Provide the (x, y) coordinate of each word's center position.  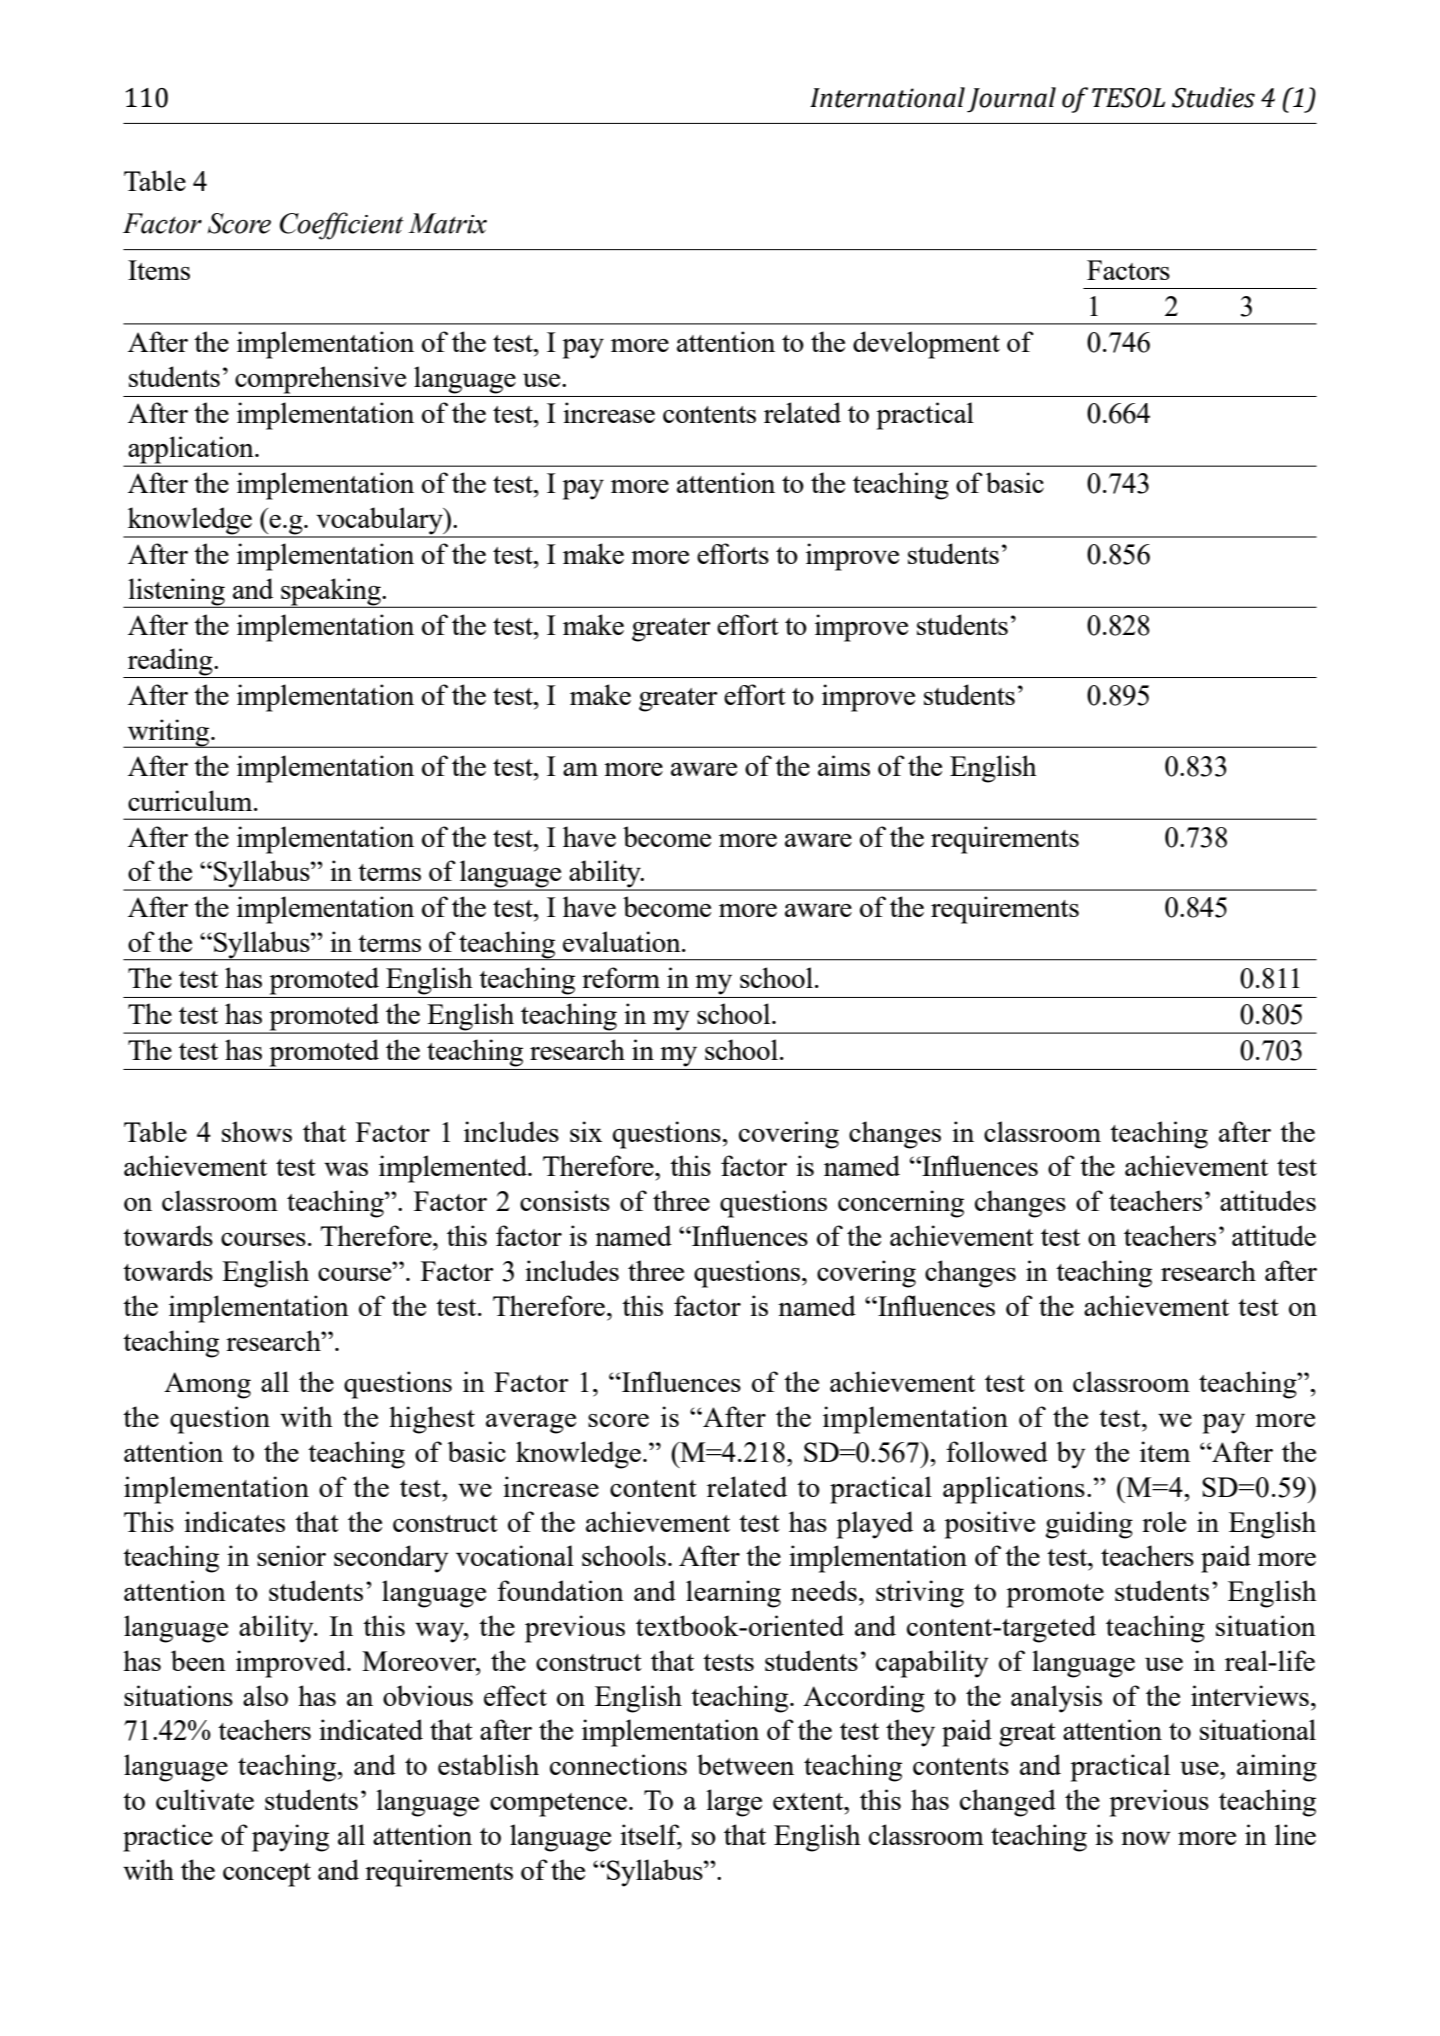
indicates (234, 1521)
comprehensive (320, 380)
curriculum (191, 800)
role (1164, 1521)
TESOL (1128, 98)
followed (997, 1451)
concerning (901, 1204)
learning (733, 1594)
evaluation (623, 941)
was (346, 1169)
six (586, 1131)
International (887, 97)
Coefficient (342, 226)
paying (290, 1838)
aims (844, 765)
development (926, 345)
